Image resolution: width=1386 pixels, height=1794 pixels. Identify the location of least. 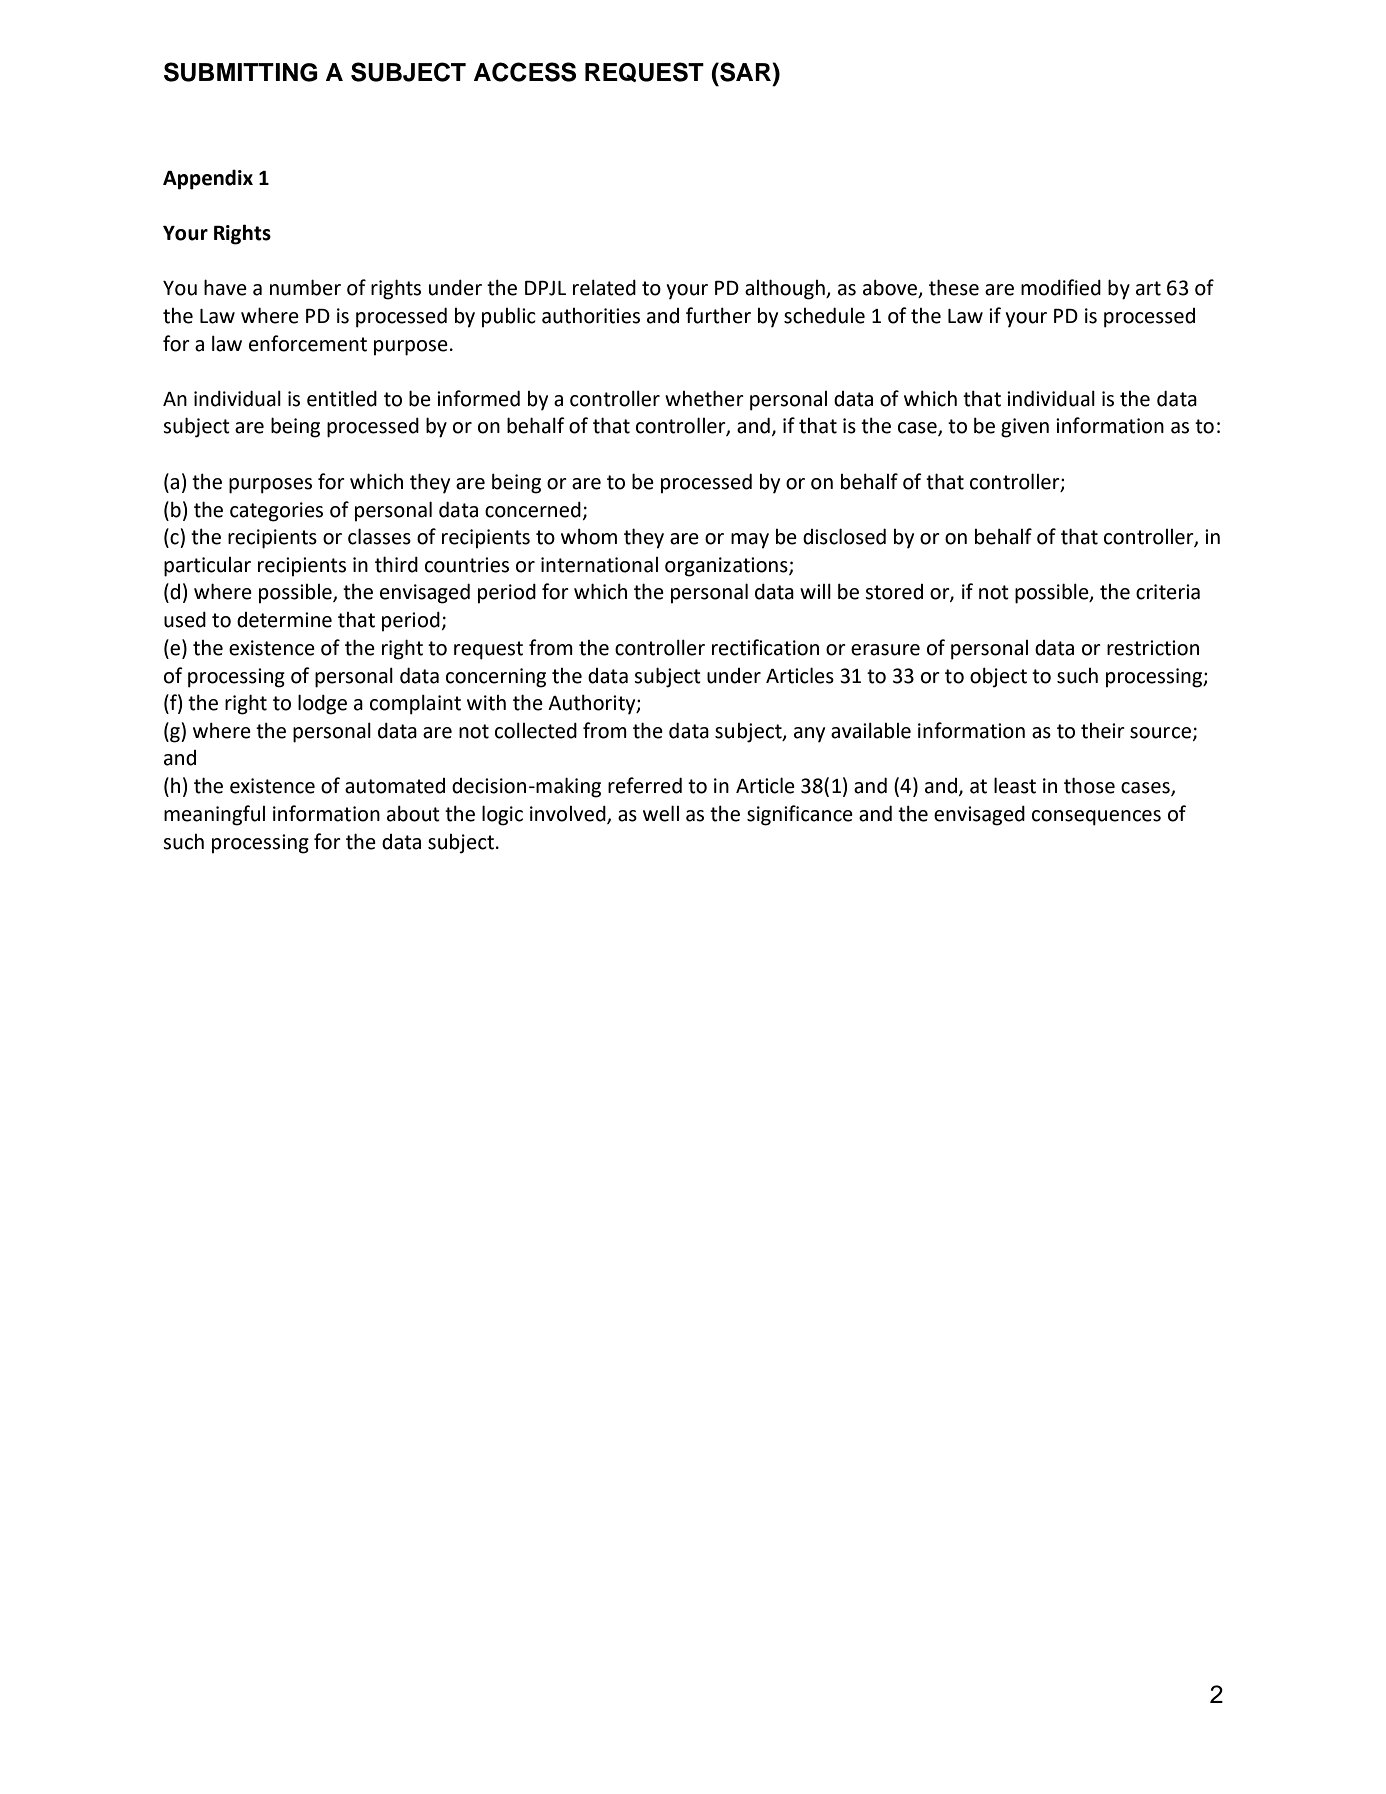
(1015, 785).
